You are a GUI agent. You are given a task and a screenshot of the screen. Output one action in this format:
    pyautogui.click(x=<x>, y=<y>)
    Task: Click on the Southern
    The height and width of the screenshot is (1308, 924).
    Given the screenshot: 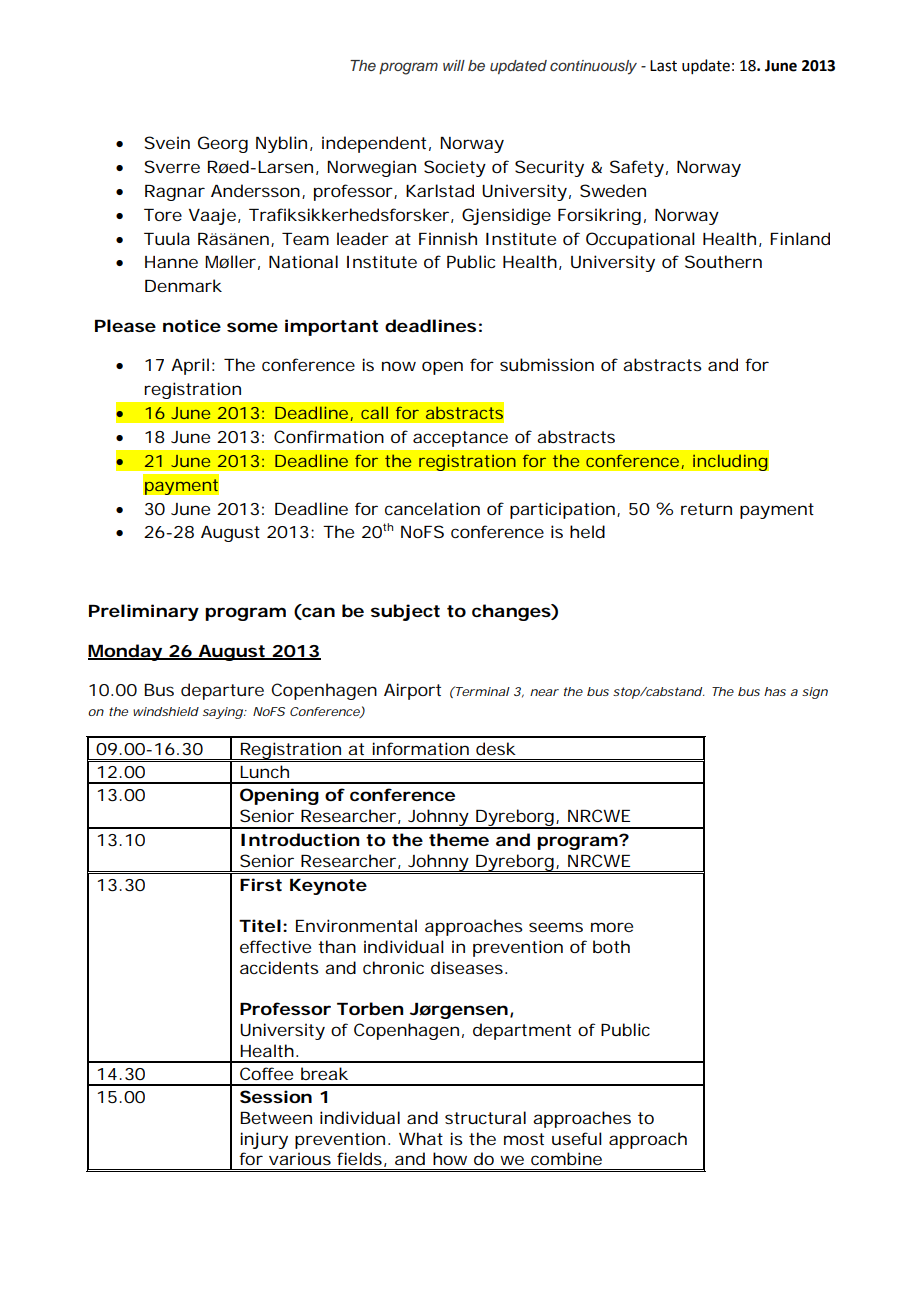 What is the action you would take?
    pyautogui.click(x=723, y=261)
